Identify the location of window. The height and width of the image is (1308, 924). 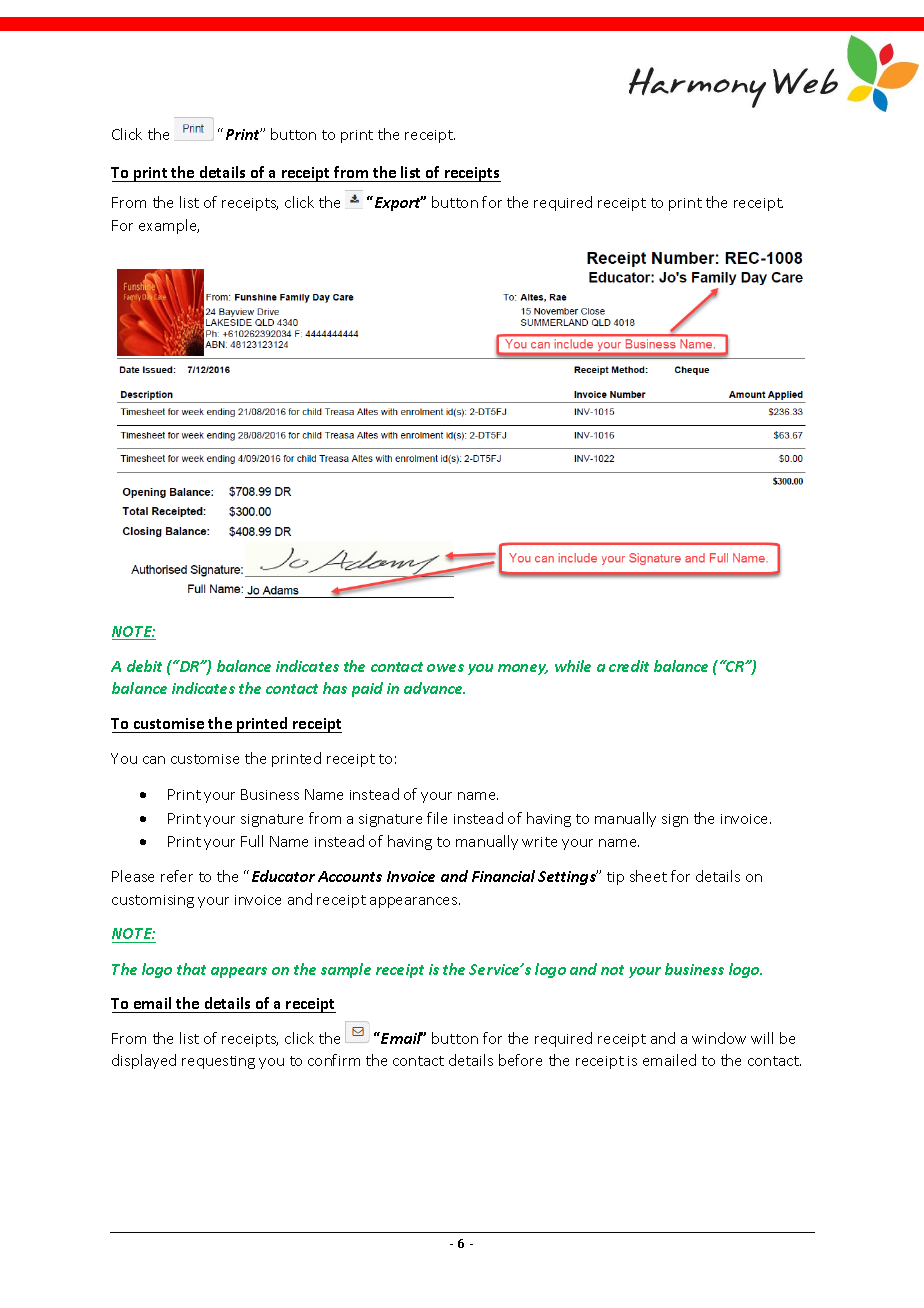
(719, 1038).
